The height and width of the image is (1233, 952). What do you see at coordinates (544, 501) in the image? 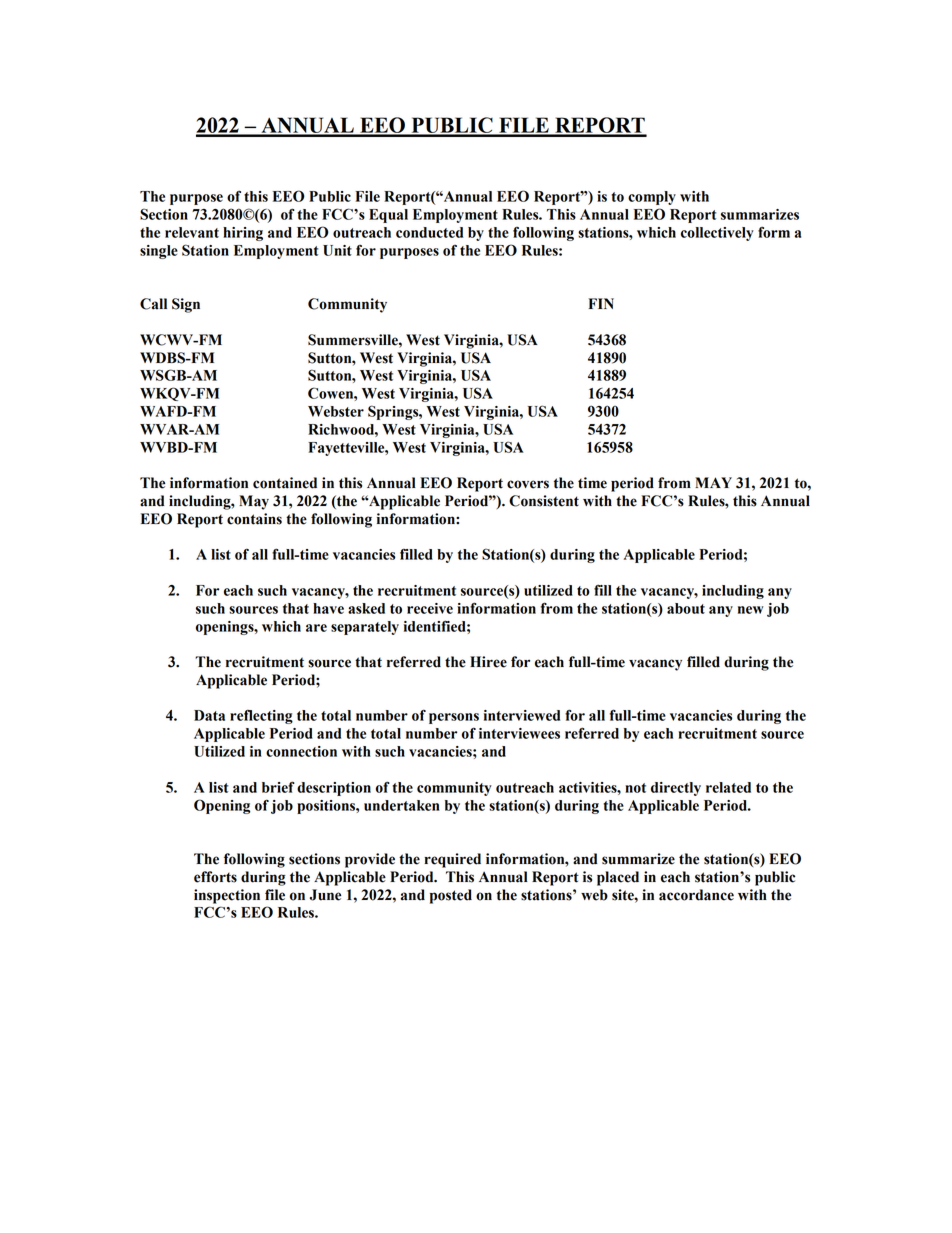
I see `Consistent` at bounding box center [544, 501].
